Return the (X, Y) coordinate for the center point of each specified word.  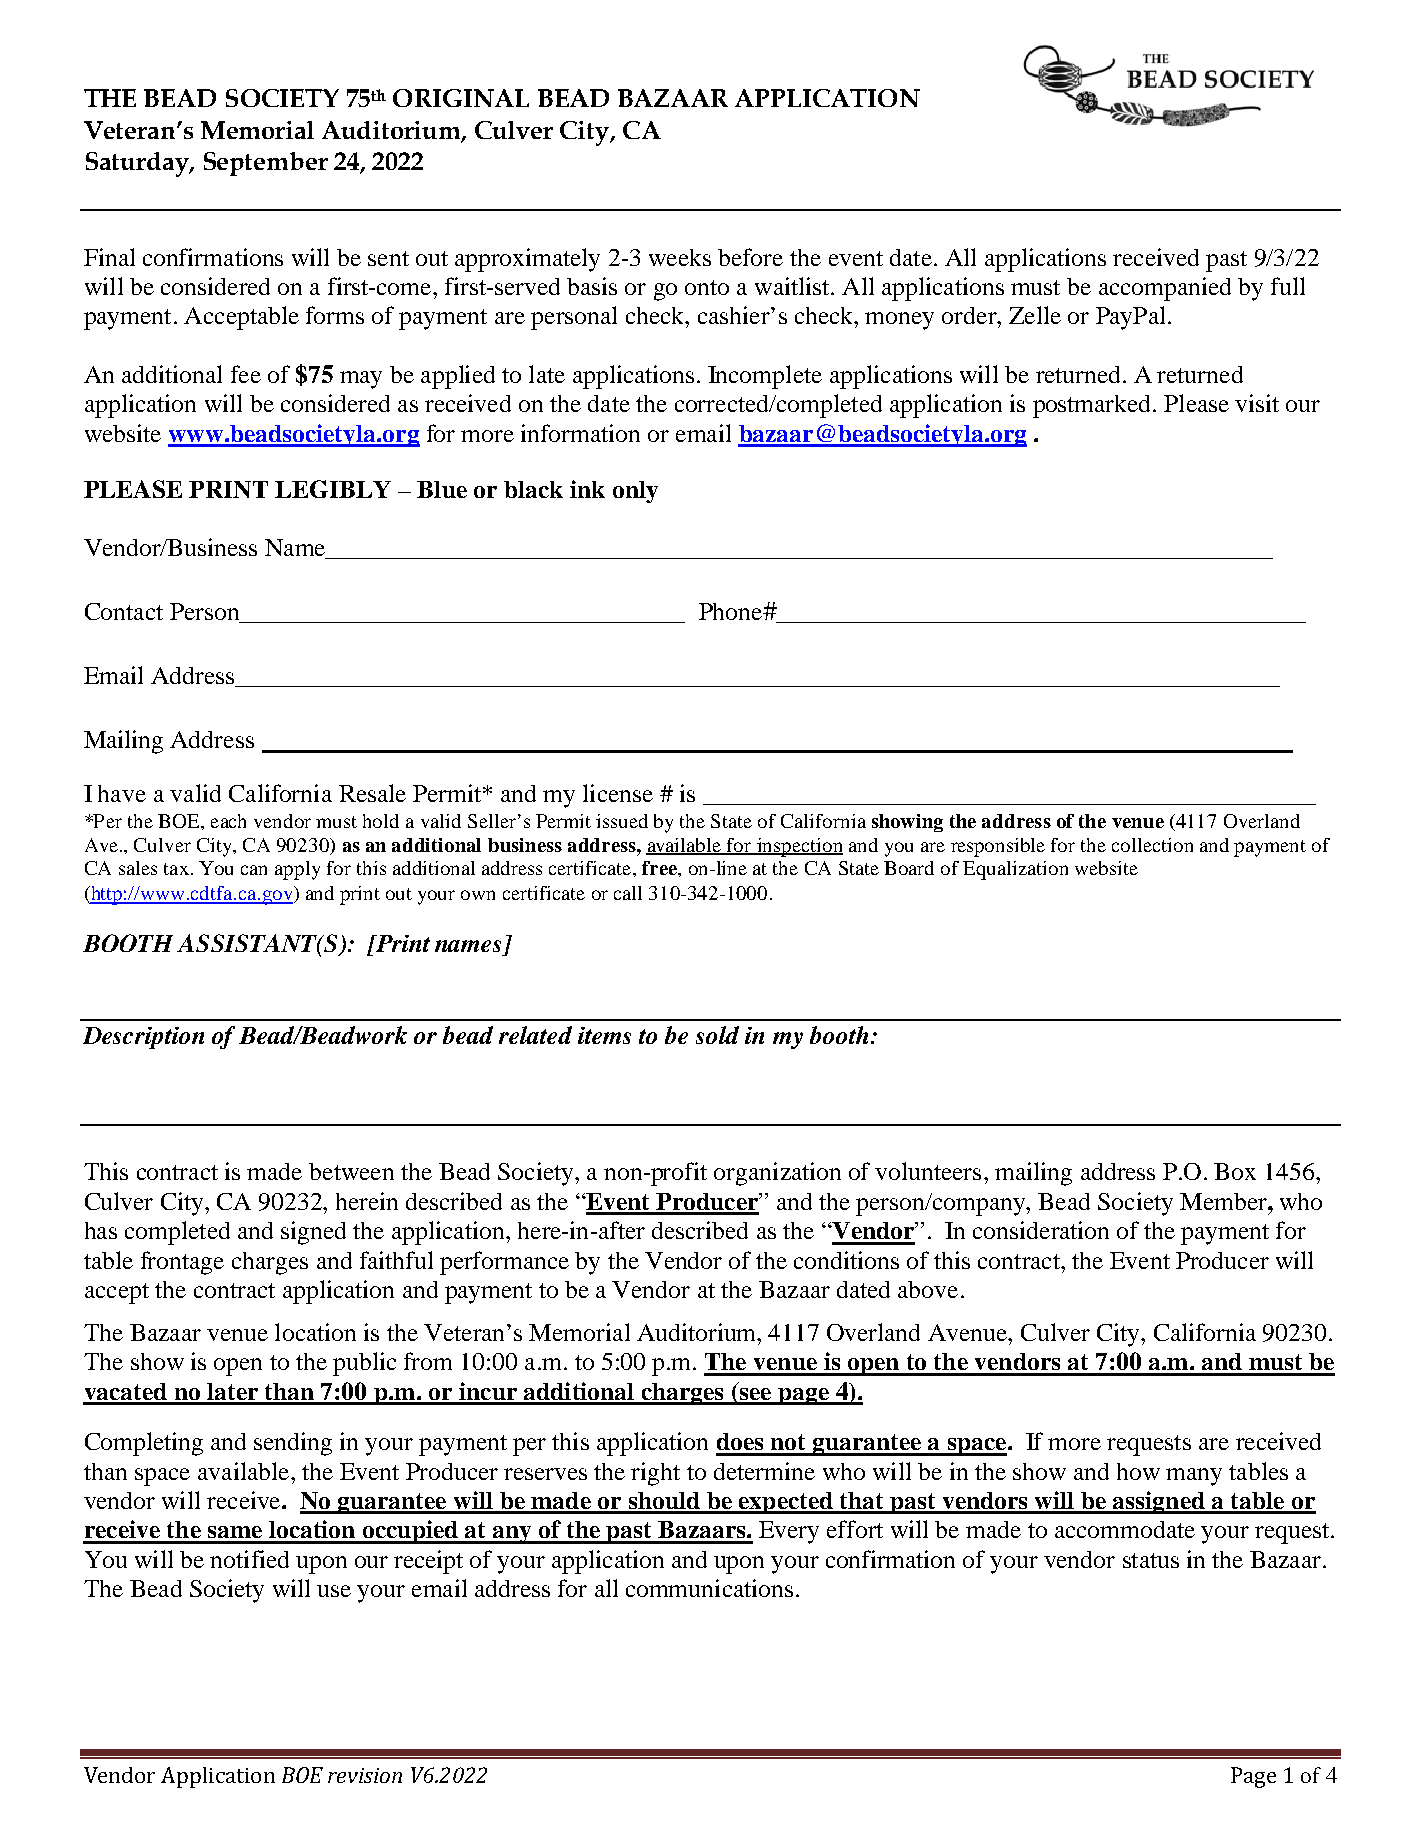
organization (777, 1174)
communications (709, 1588)
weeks (680, 257)
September (266, 164)
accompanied (1165, 289)
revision (365, 1775)
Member (1224, 1201)
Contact (124, 611)
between (351, 1171)
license (618, 793)
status (1151, 1560)
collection (1152, 845)
